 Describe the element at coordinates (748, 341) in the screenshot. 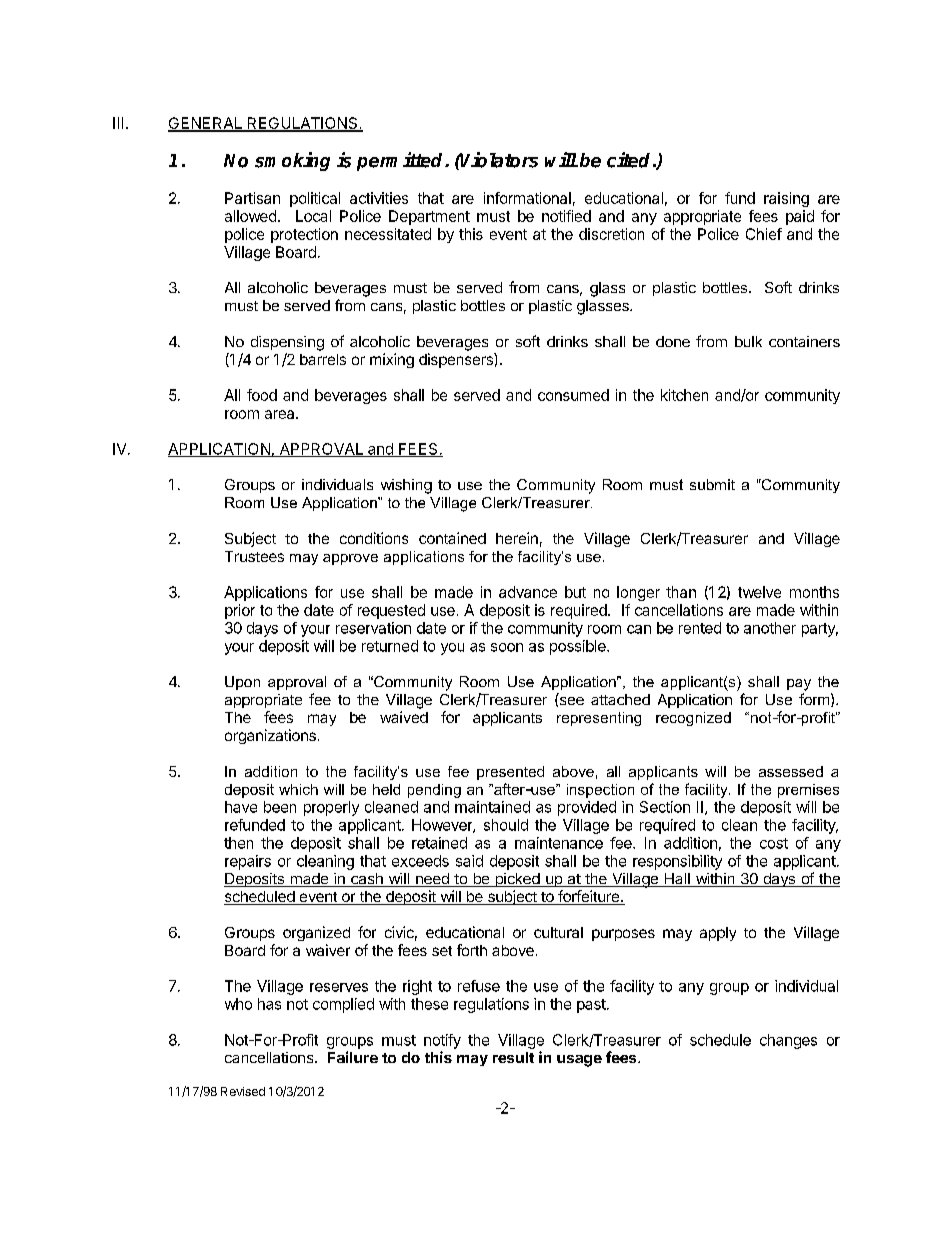

I see `bulk` at that location.
